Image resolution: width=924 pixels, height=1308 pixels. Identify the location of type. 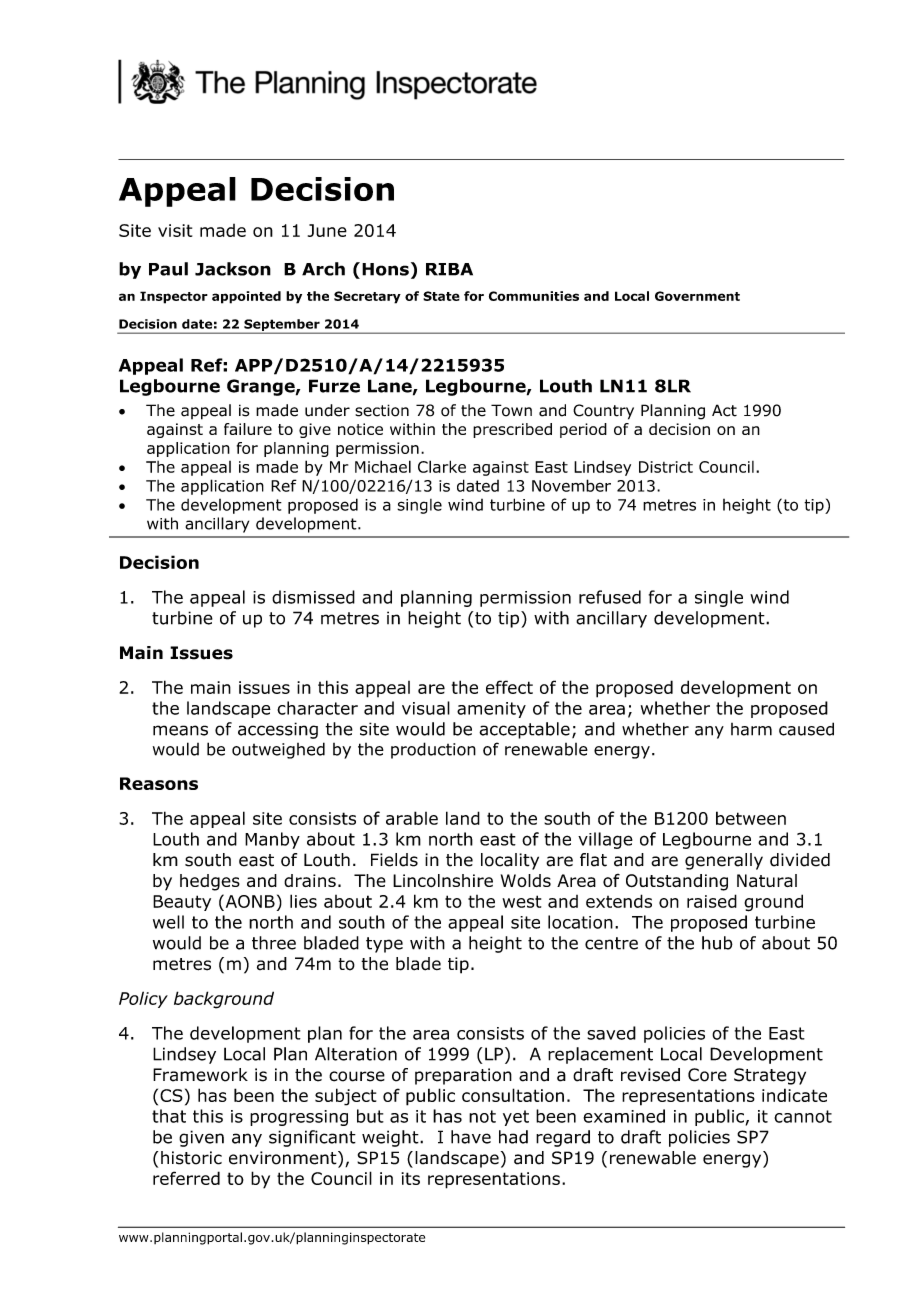
(384, 945).
